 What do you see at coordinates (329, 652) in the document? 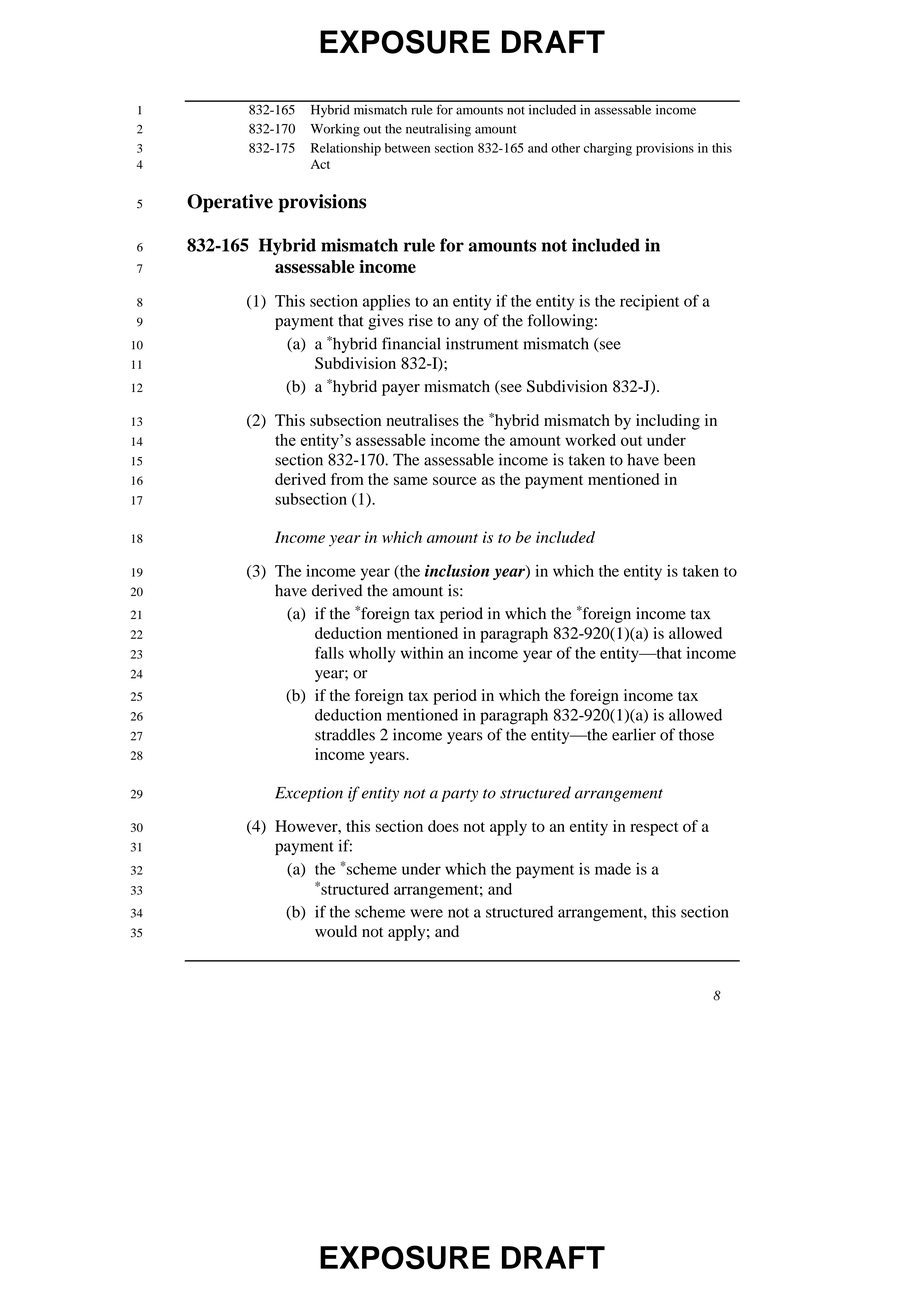
I see `falls` at bounding box center [329, 652].
